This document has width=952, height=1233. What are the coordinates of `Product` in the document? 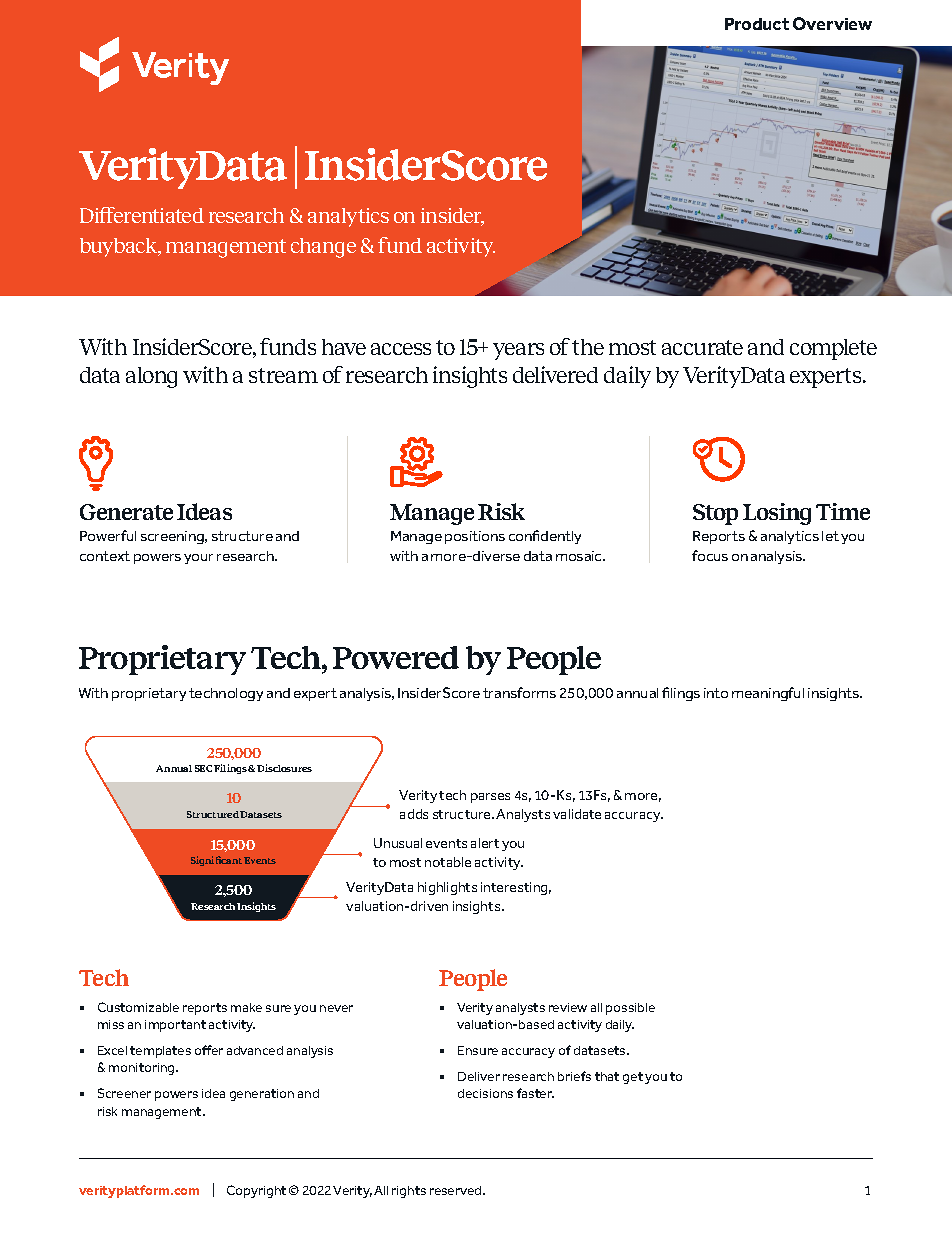 It's located at (757, 24).
